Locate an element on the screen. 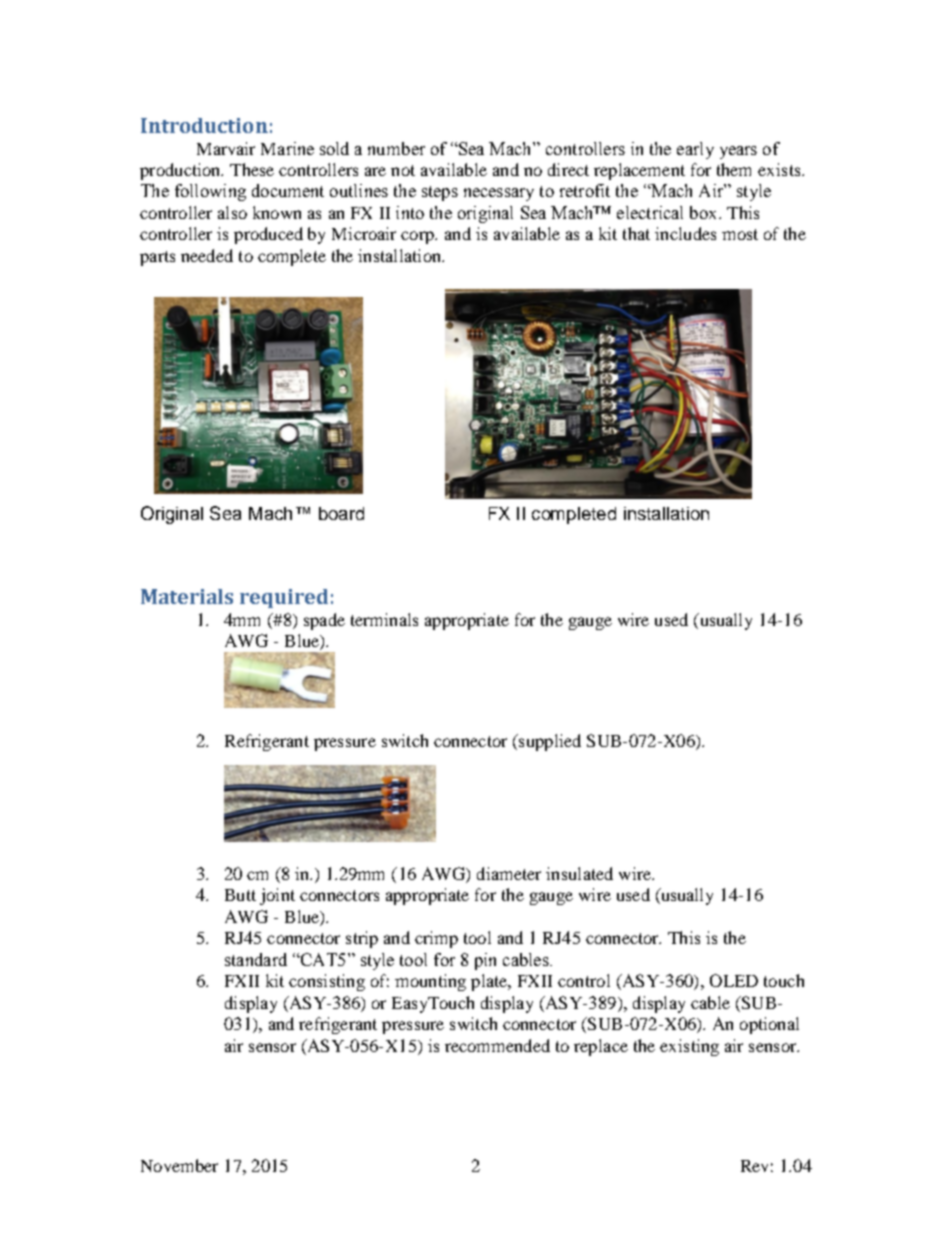 This screenshot has width=952, height=1233. terminals is located at coordinates (384, 619).
